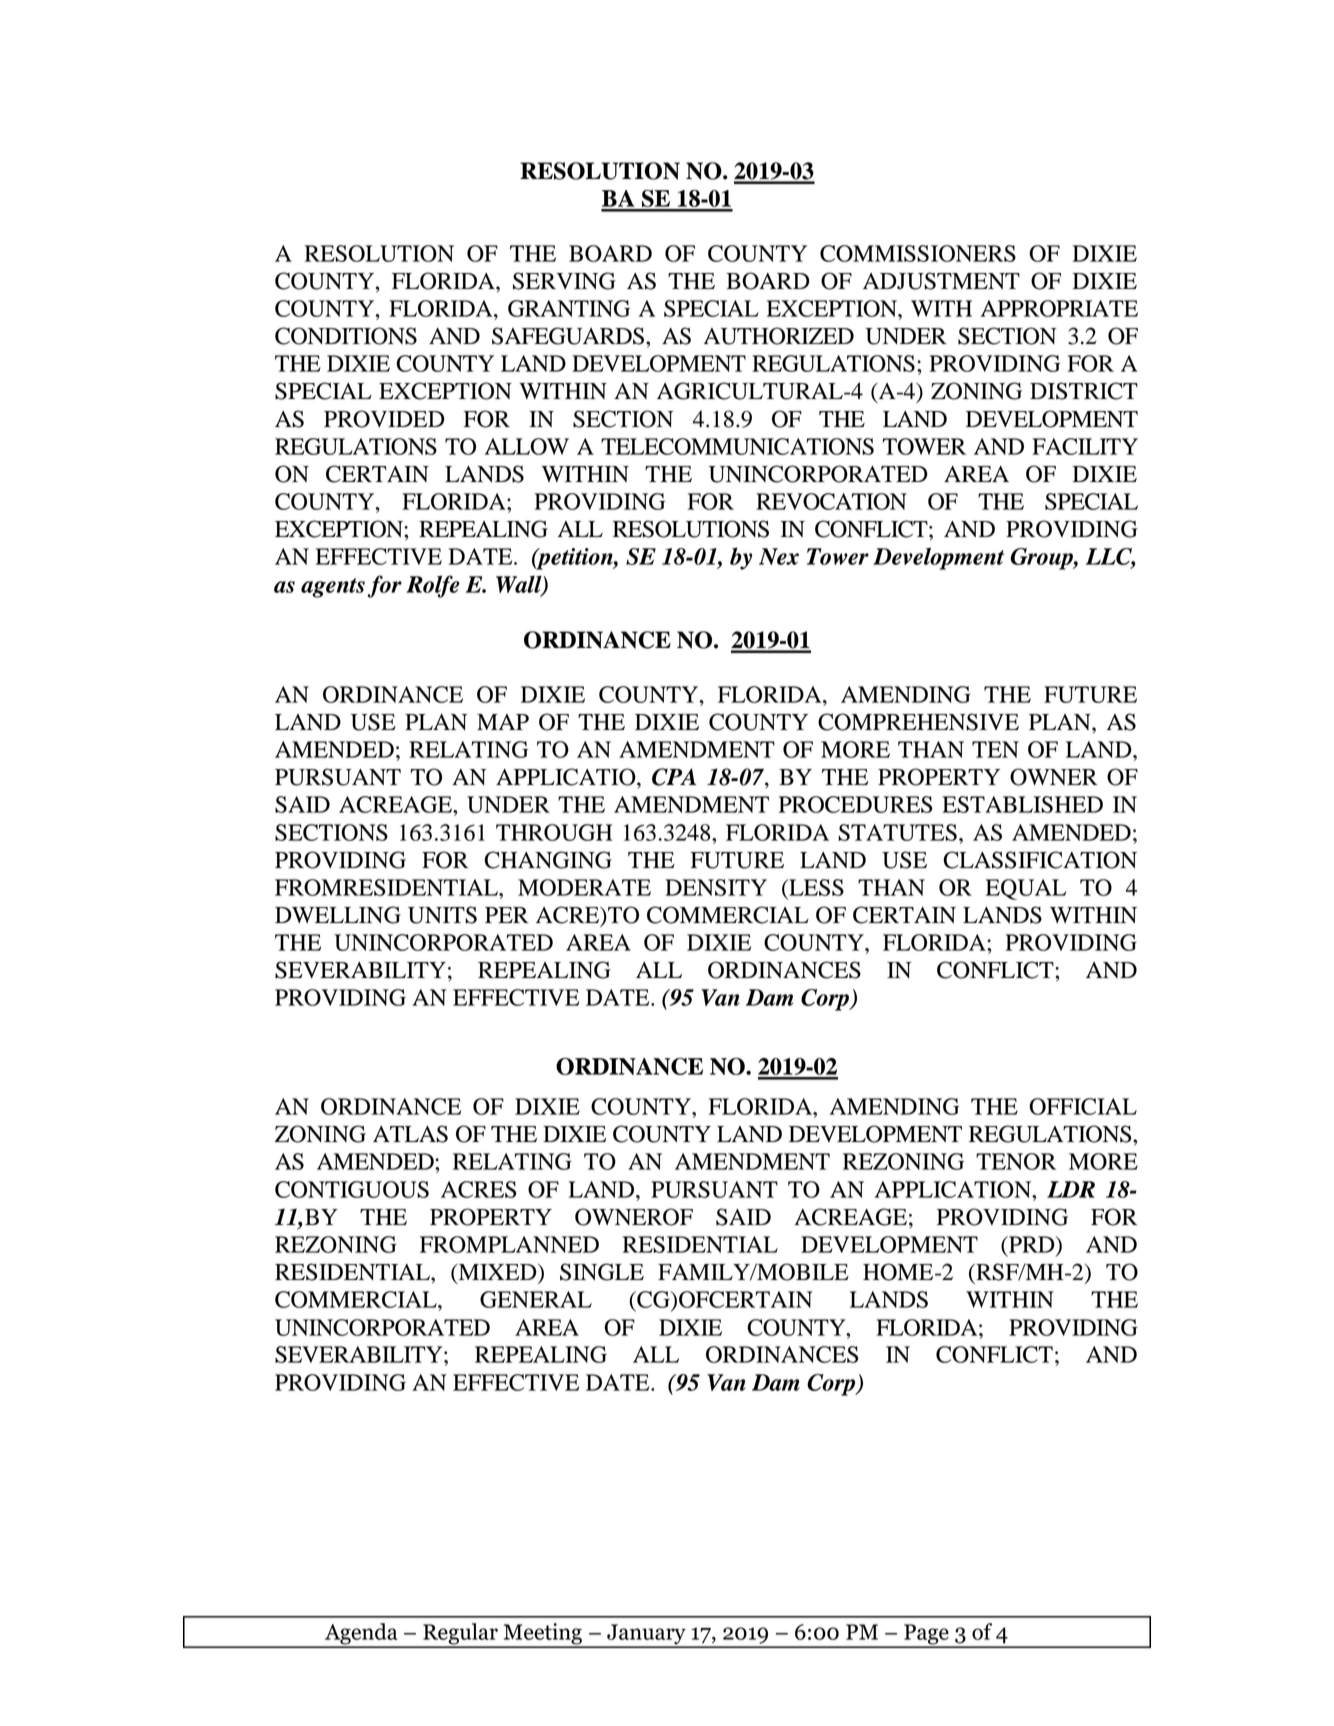 This document has height=1726, width=1334. What do you see at coordinates (716, 887) in the document?
I see `DENSITY` at bounding box center [716, 887].
